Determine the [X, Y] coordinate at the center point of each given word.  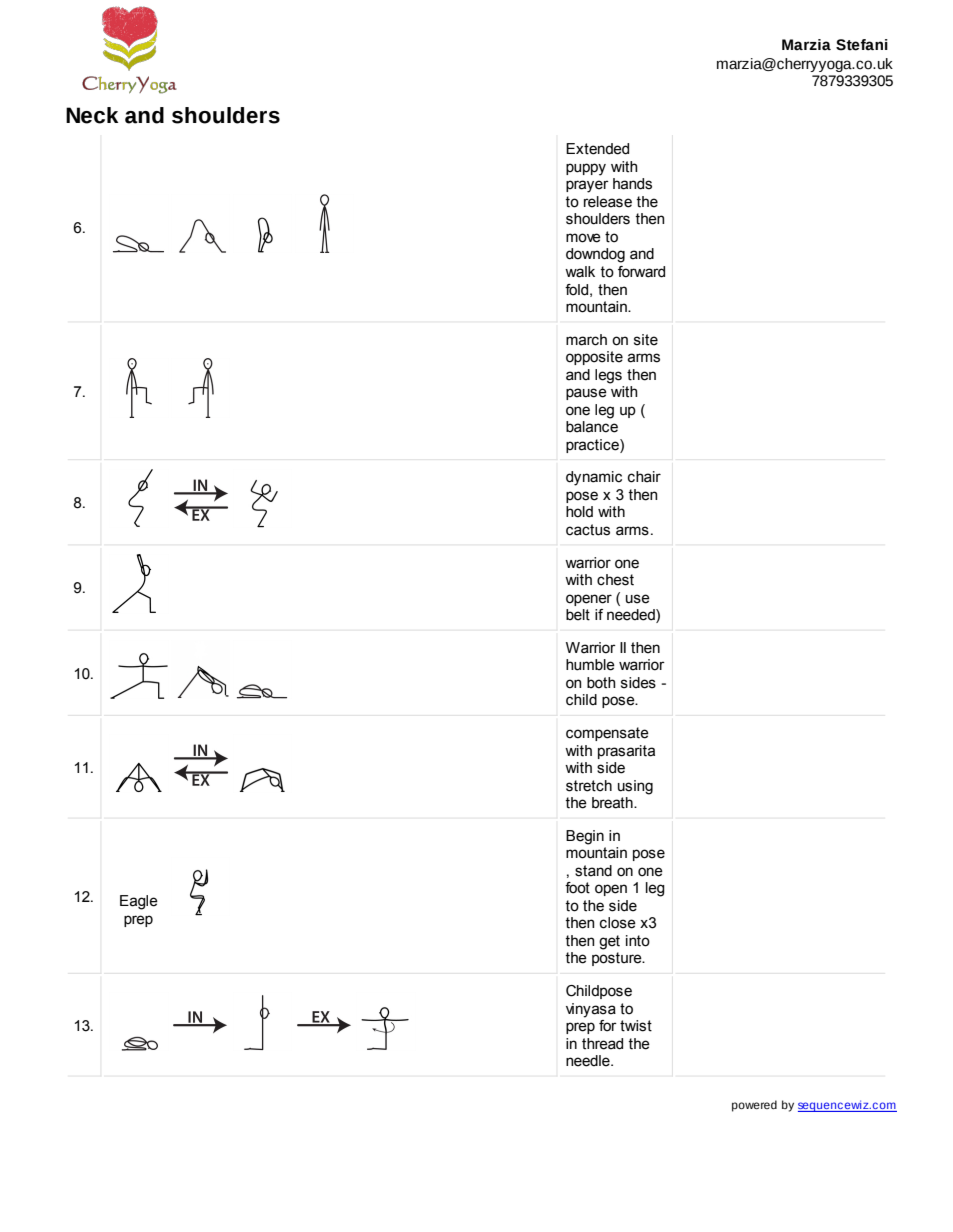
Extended [597, 149]
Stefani [862, 45]
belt [578, 615]
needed [632, 616]
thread [602, 1044]
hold [579, 512]
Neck [92, 115]
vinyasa [591, 1010]
